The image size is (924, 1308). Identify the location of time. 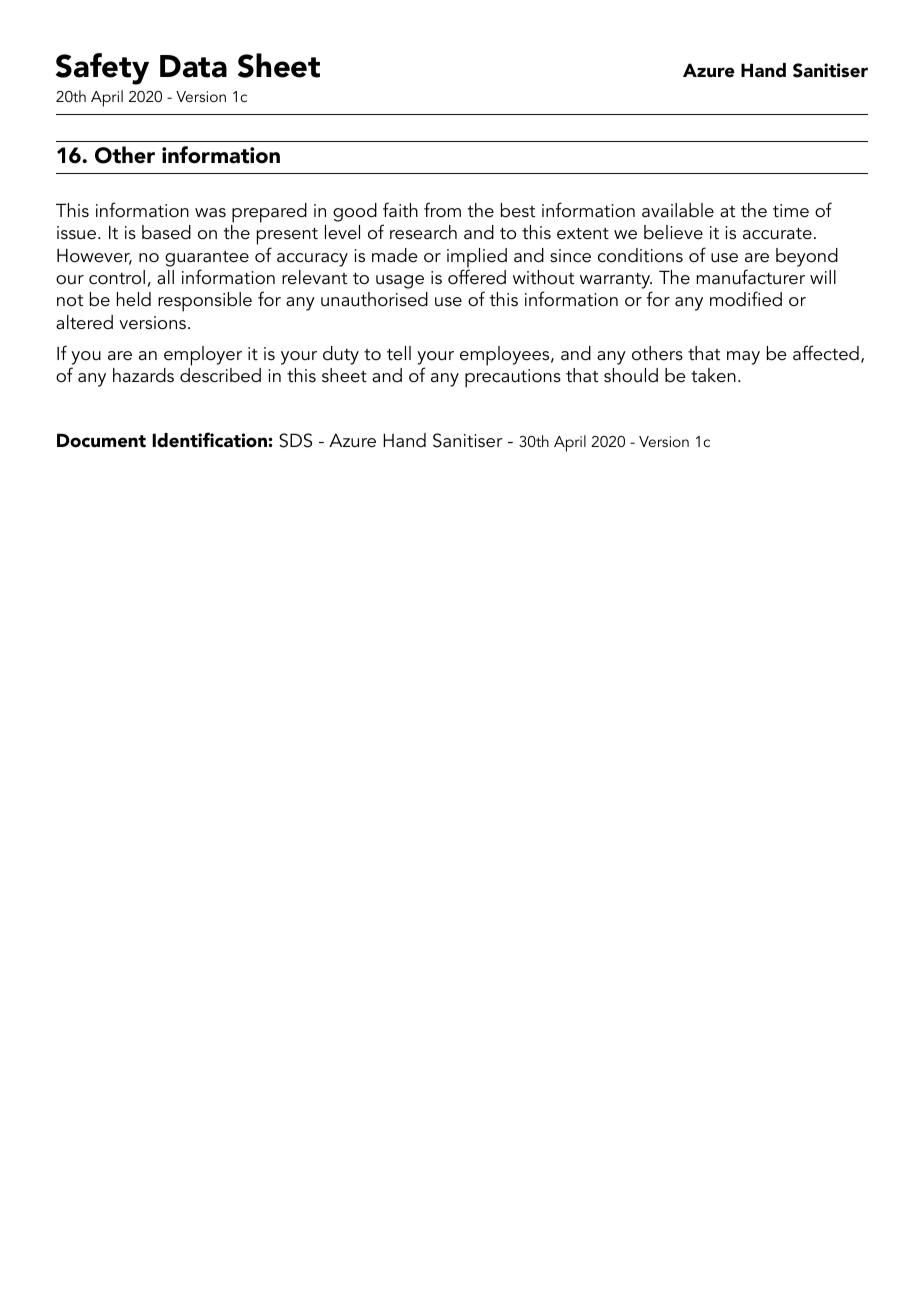
(791, 211).
